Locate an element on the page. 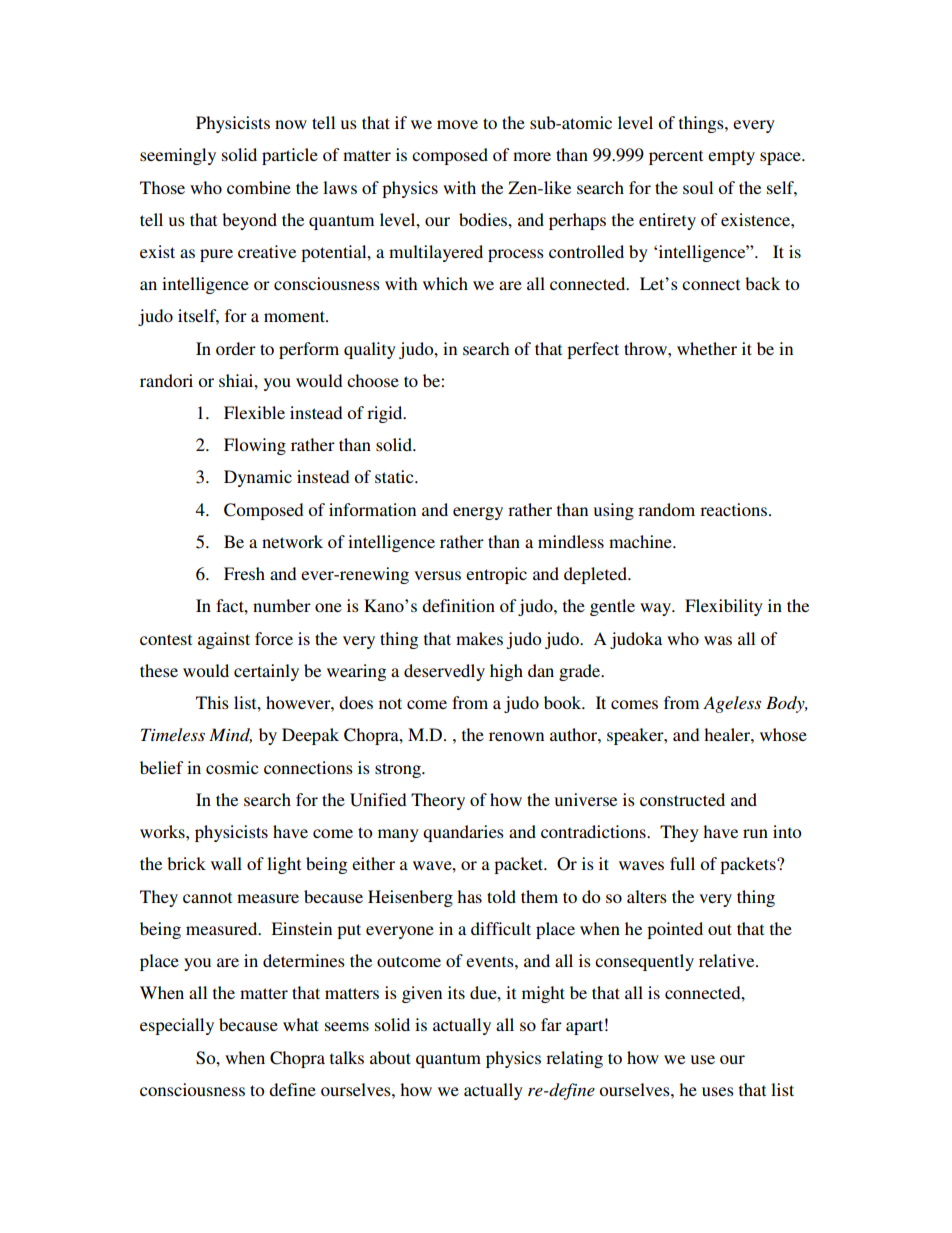 This page has width=952, height=1233. order is located at coordinates (236, 348).
